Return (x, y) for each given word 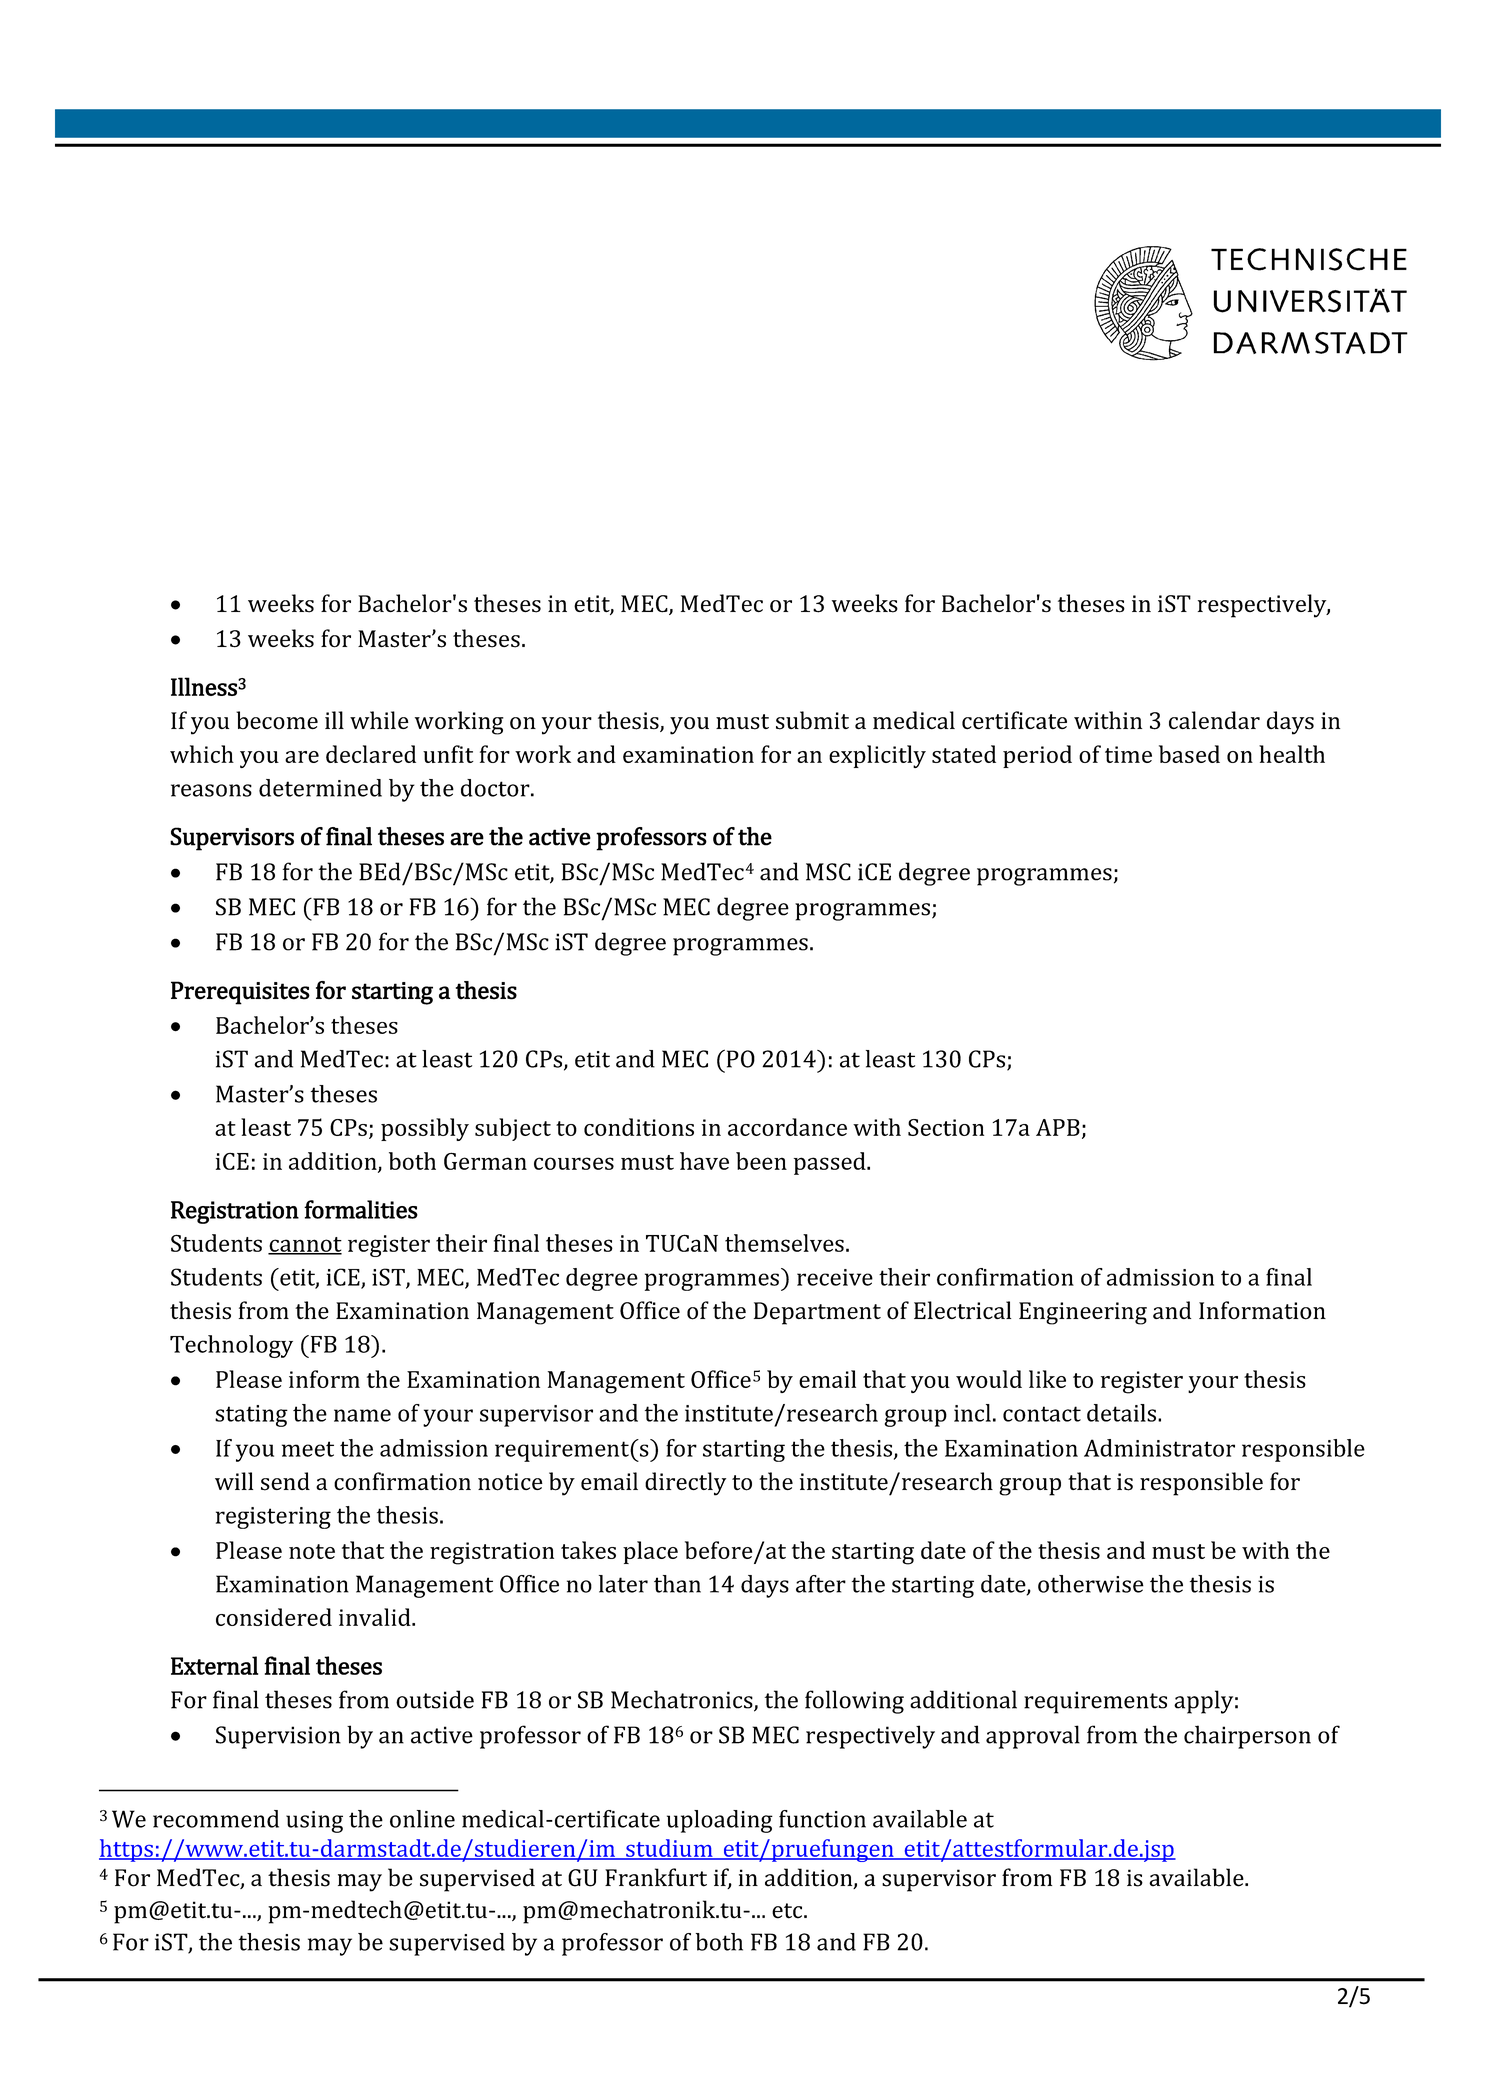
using (314, 1822)
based (1189, 754)
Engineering (1083, 1313)
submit (812, 720)
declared (371, 754)
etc (788, 1911)
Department (817, 1313)
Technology (231, 1346)
